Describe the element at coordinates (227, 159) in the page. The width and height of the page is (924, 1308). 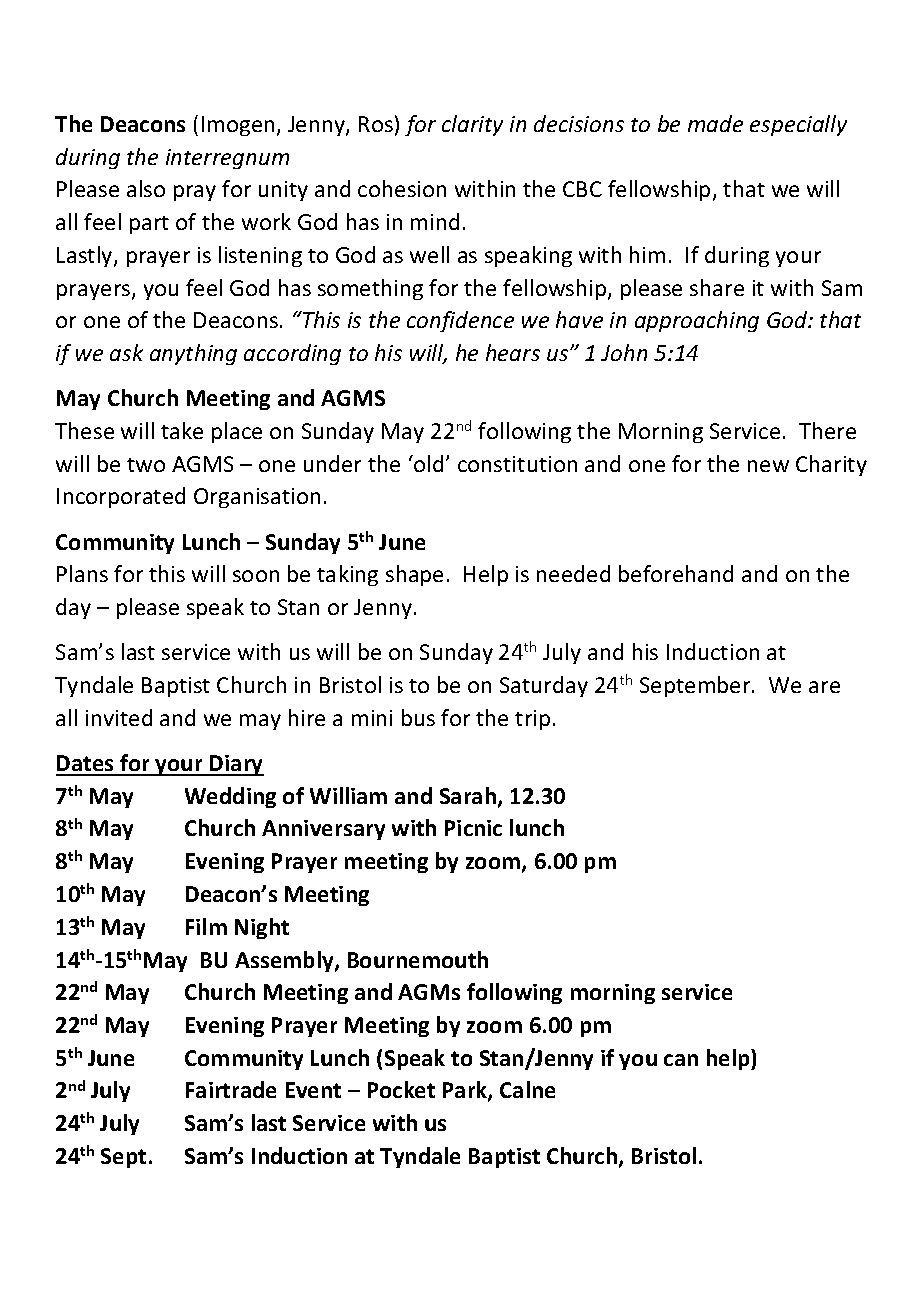
I see `interregnum` at that location.
